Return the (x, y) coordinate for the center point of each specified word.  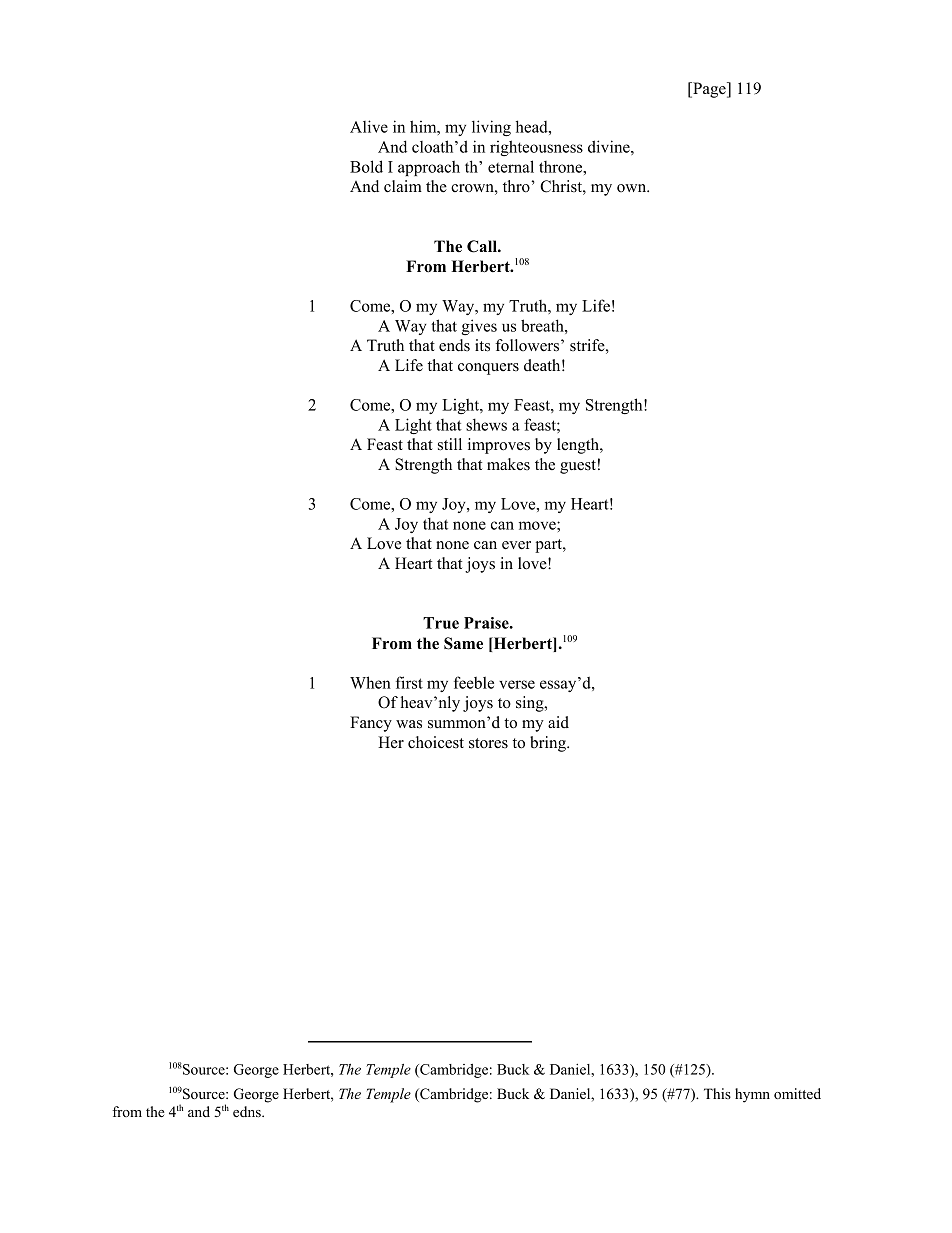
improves (499, 446)
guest (578, 467)
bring (549, 744)
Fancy (371, 724)
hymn (752, 1095)
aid (558, 722)
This (717, 1093)
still (450, 444)
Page (709, 90)
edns (248, 1111)
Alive (369, 126)
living (491, 128)
